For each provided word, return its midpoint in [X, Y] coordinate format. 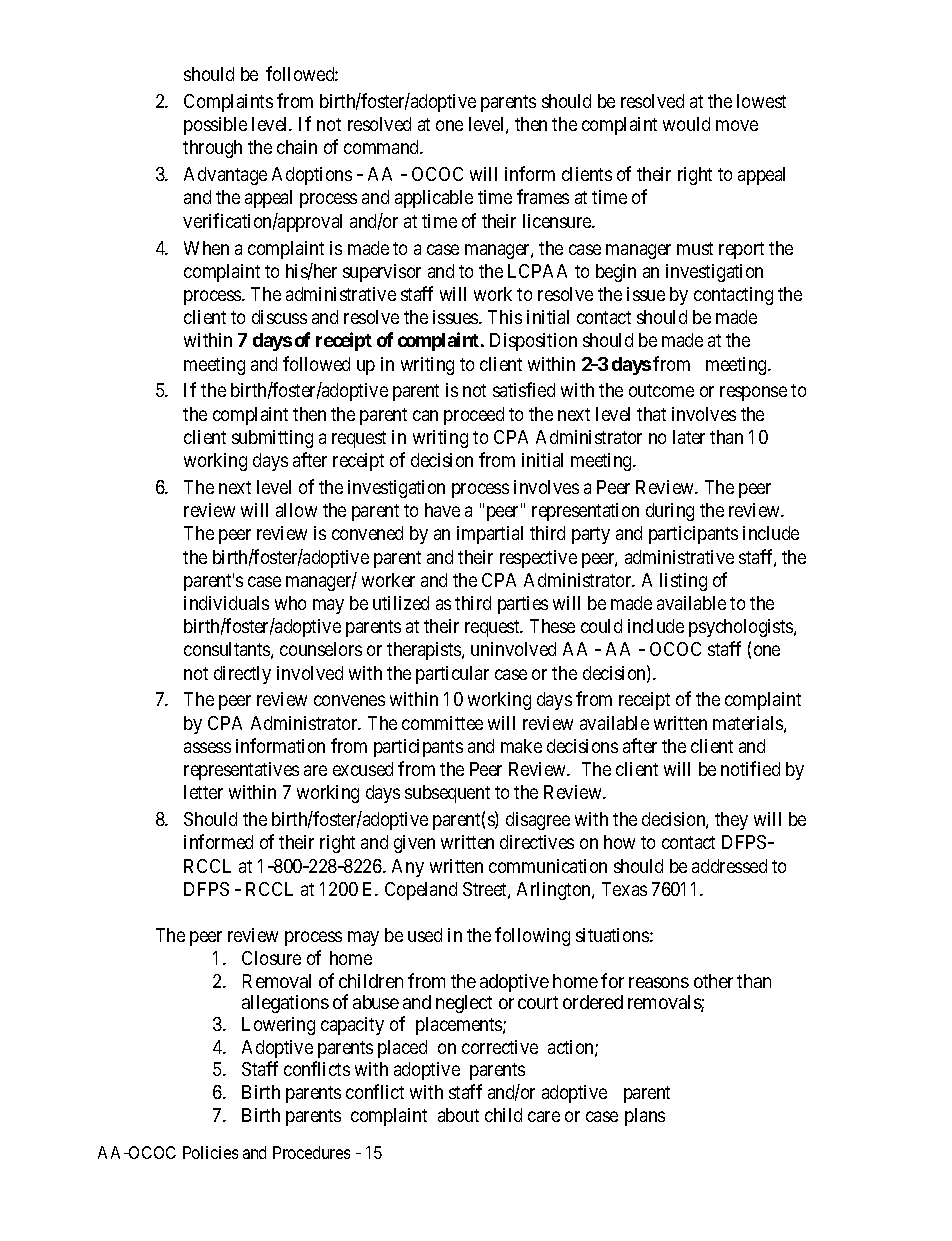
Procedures [311, 1152]
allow [296, 510]
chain [297, 147]
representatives [241, 771]
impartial [490, 535]
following [532, 936]
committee [442, 723]
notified [750, 768]
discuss [279, 317]
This [505, 317]
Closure [271, 958]
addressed [729, 866]
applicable [434, 199]
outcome [661, 390]
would [686, 124]
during [670, 512]
